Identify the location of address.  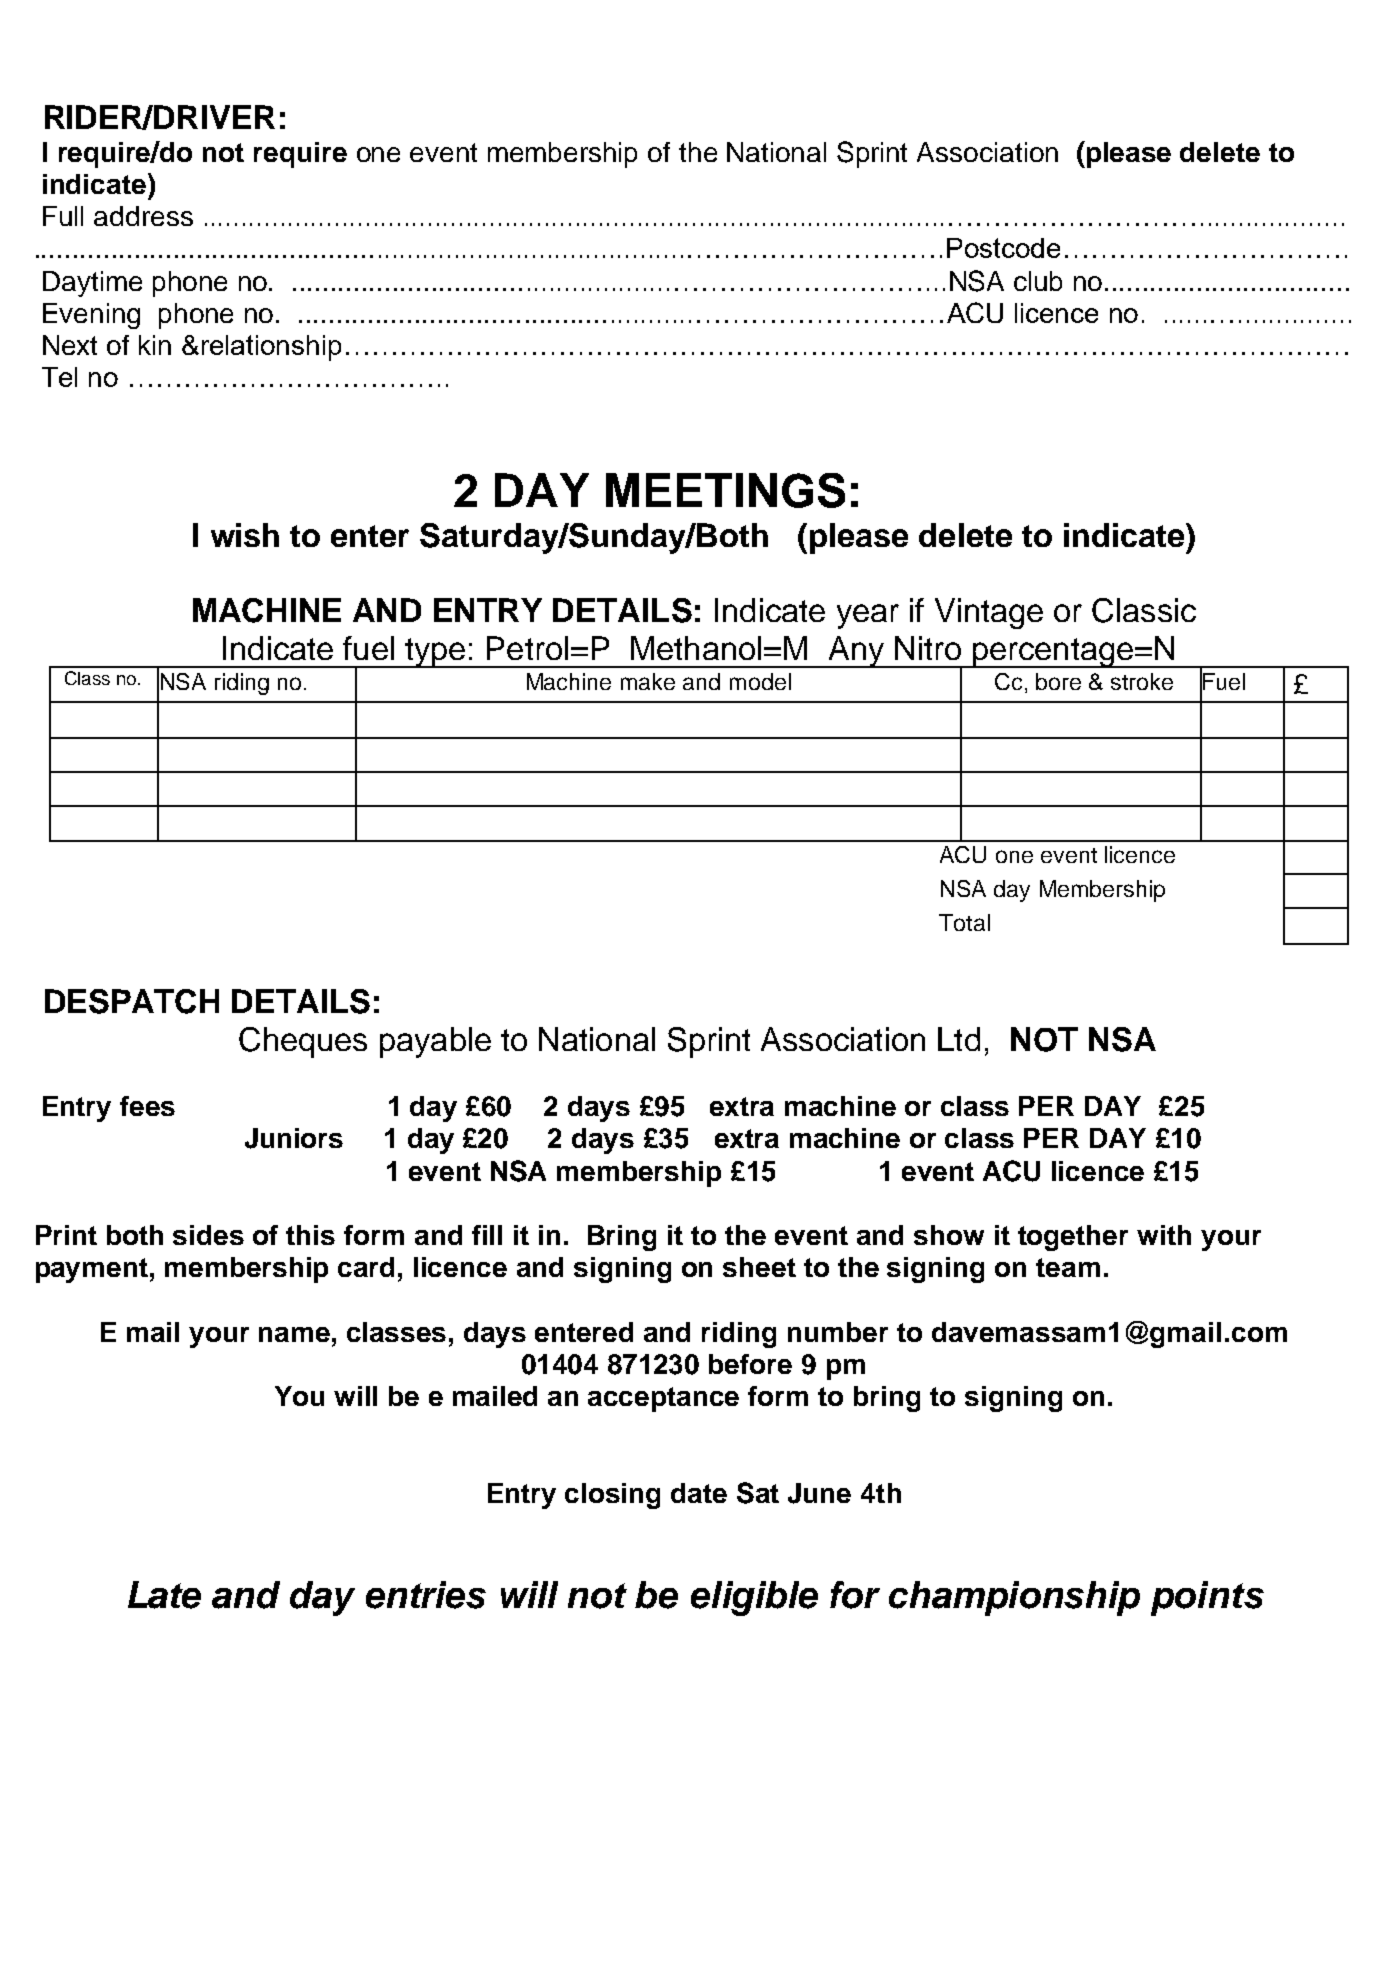
(143, 216).
